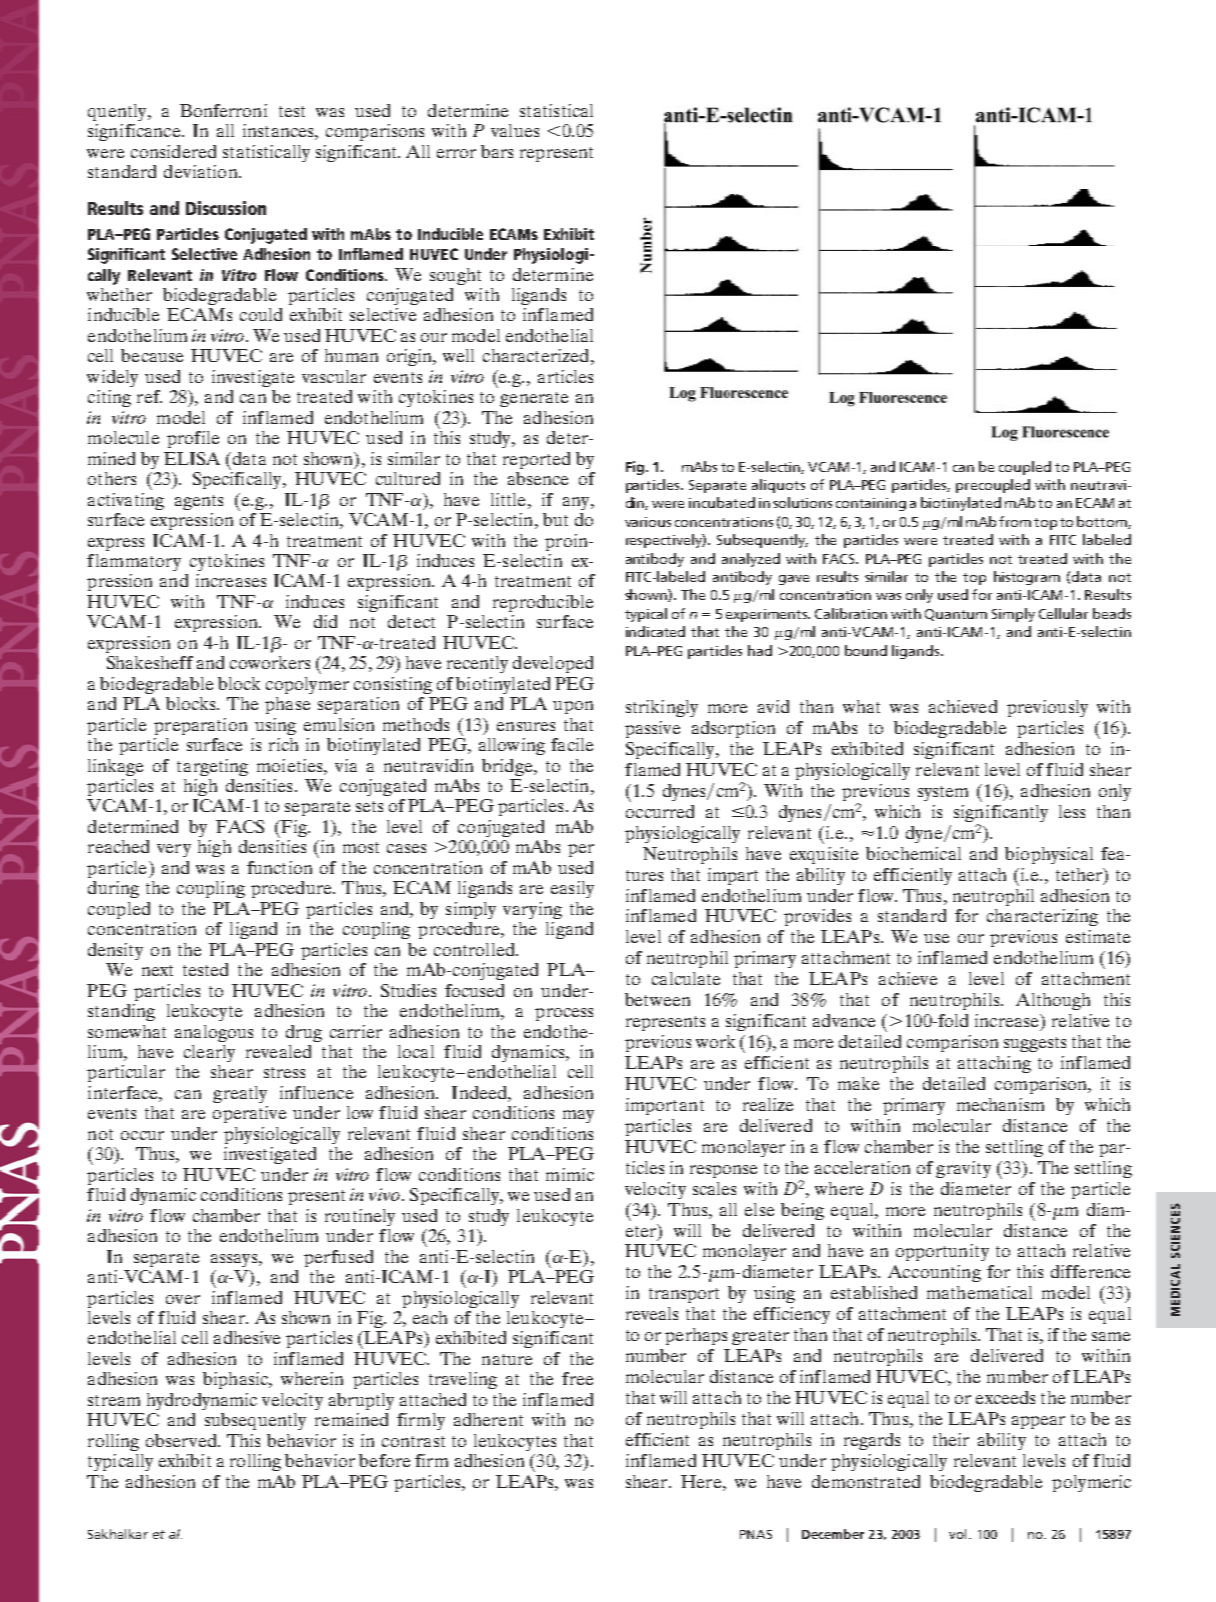 This image has height=1602, width=1216. What do you see at coordinates (1049, 855) in the image?
I see `biophysical` at bounding box center [1049, 855].
